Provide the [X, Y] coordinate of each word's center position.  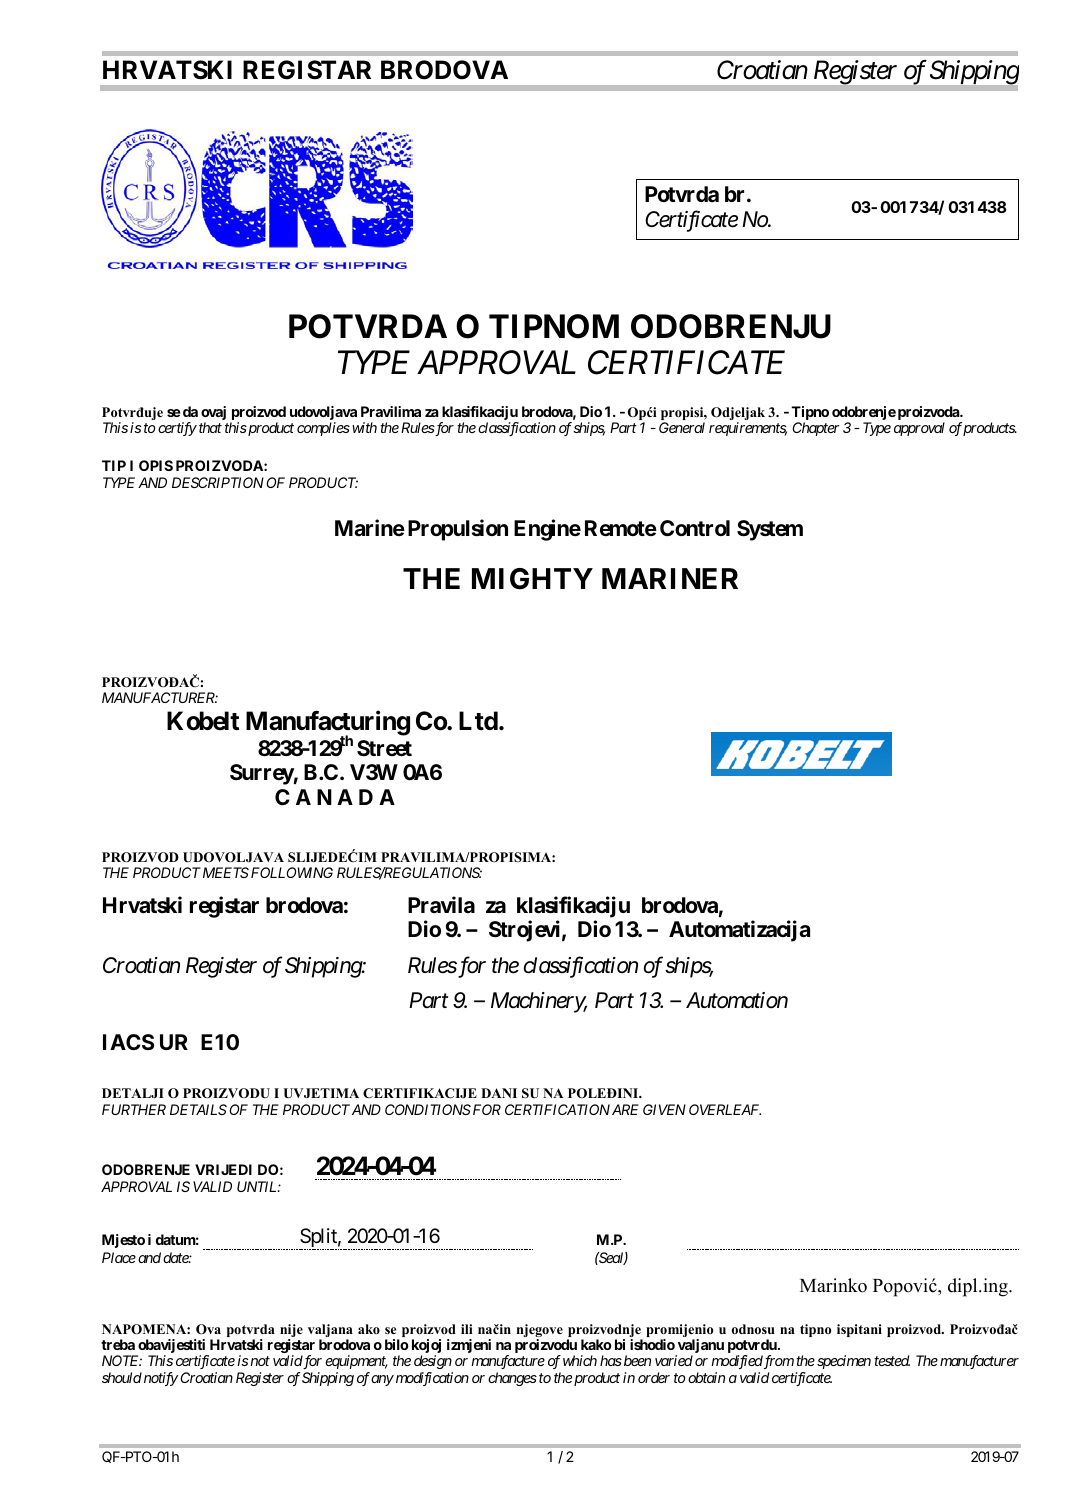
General [682, 427]
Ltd [478, 720]
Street [384, 748]
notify [161, 1379]
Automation [737, 1000]
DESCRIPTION [218, 482]
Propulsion [458, 530]
